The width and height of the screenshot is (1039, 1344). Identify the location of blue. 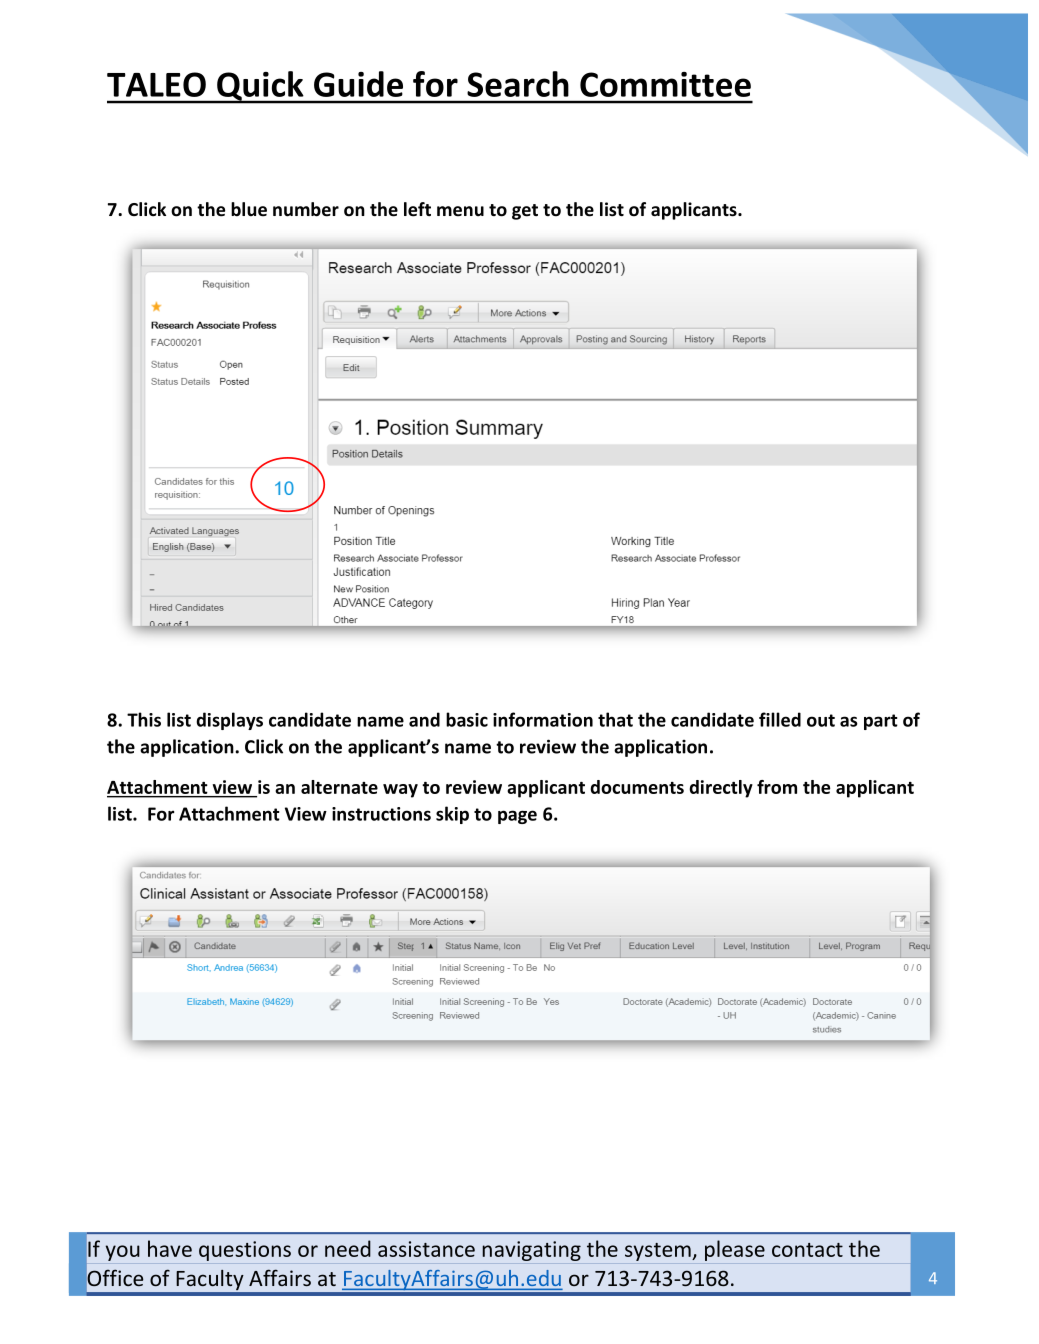
(249, 209).
